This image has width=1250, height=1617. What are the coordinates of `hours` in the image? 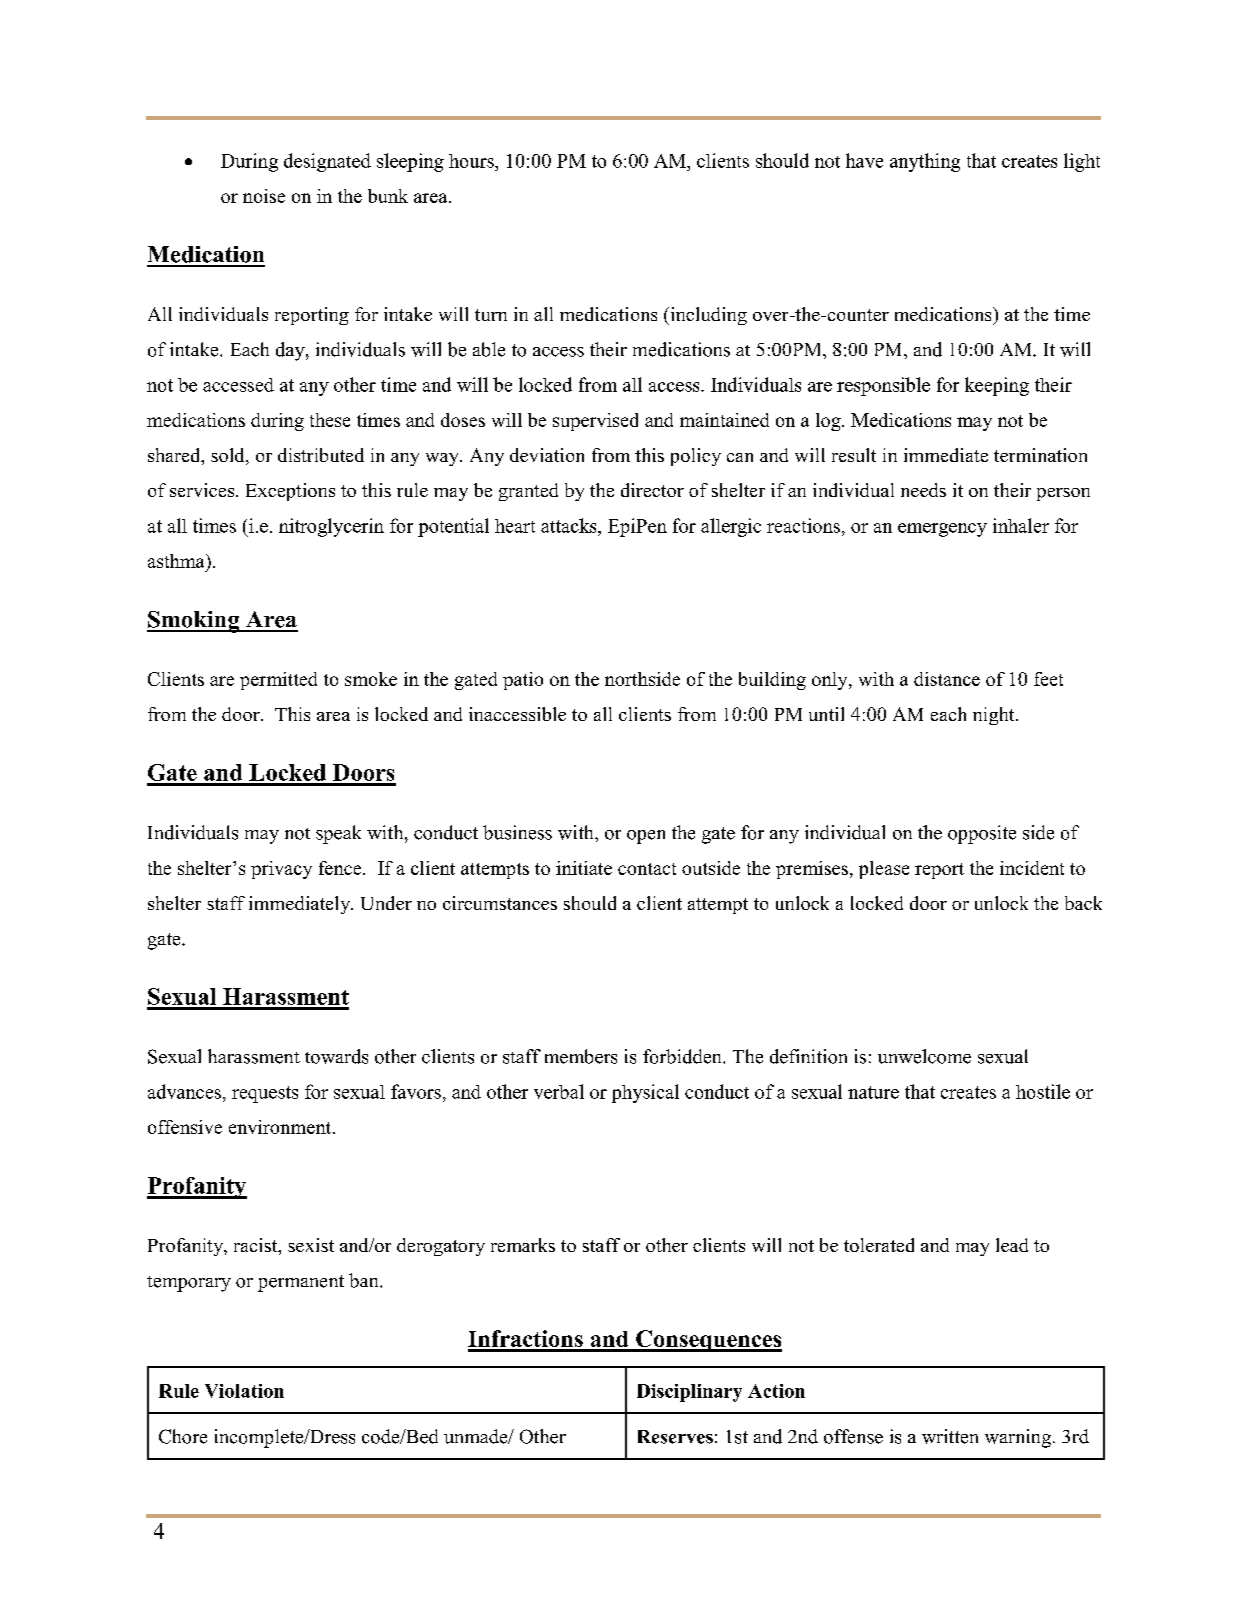 It's located at (472, 161).
